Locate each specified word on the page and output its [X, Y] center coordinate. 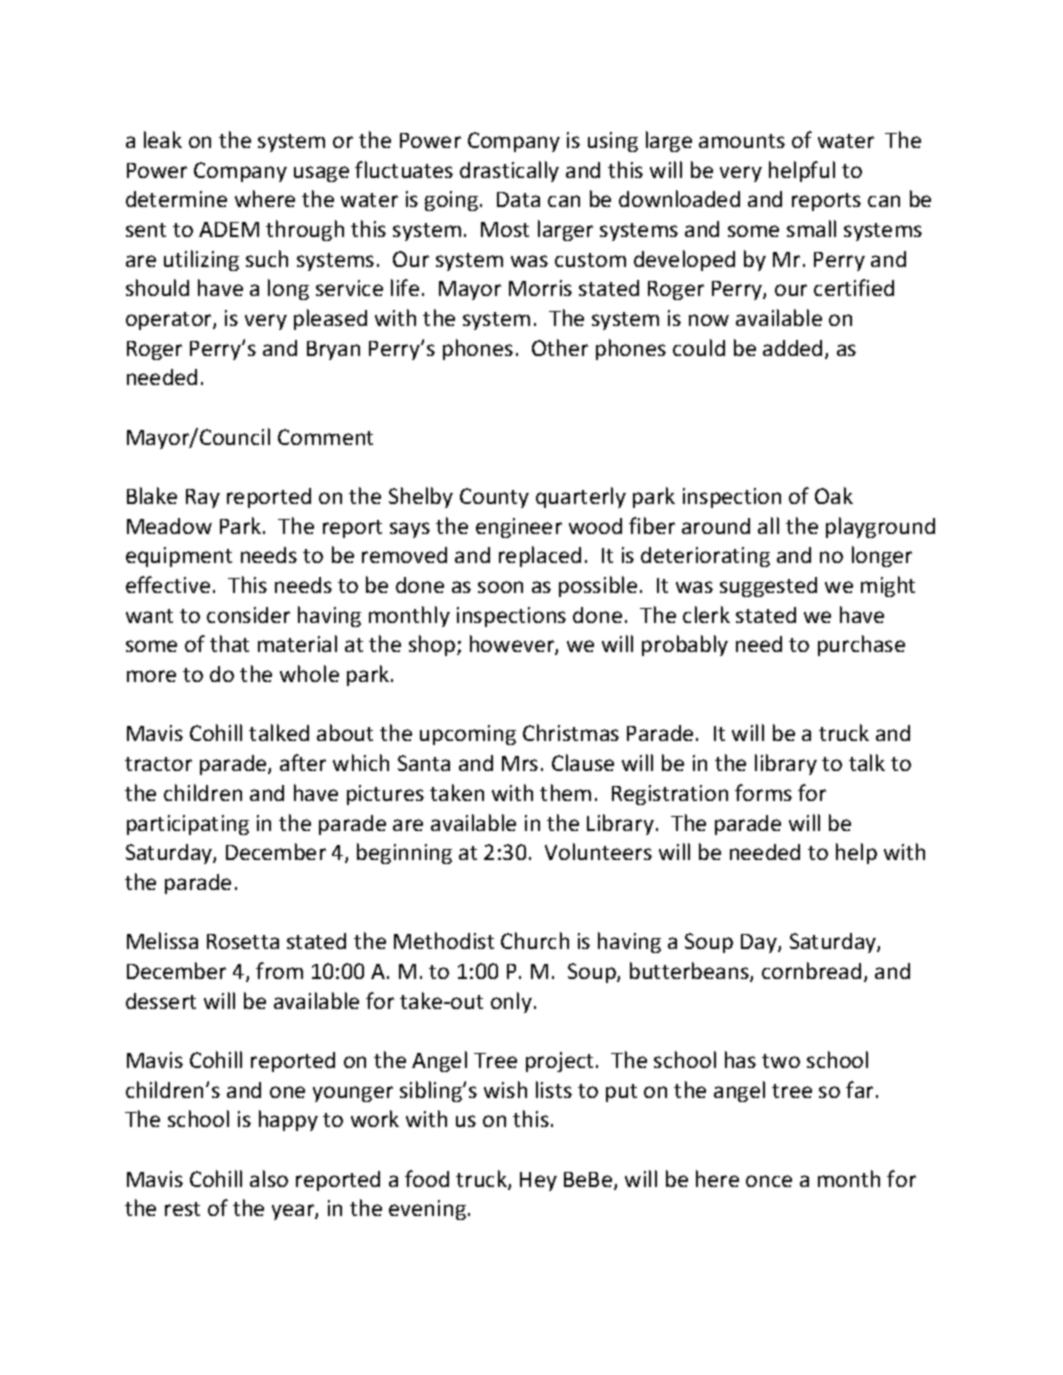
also [269, 1178]
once [769, 1181]
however [513, 645]
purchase [861, 645]
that [229, 643]
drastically [509, 171]
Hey [538, 1181]
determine [176, 199]
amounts [742, 141]
